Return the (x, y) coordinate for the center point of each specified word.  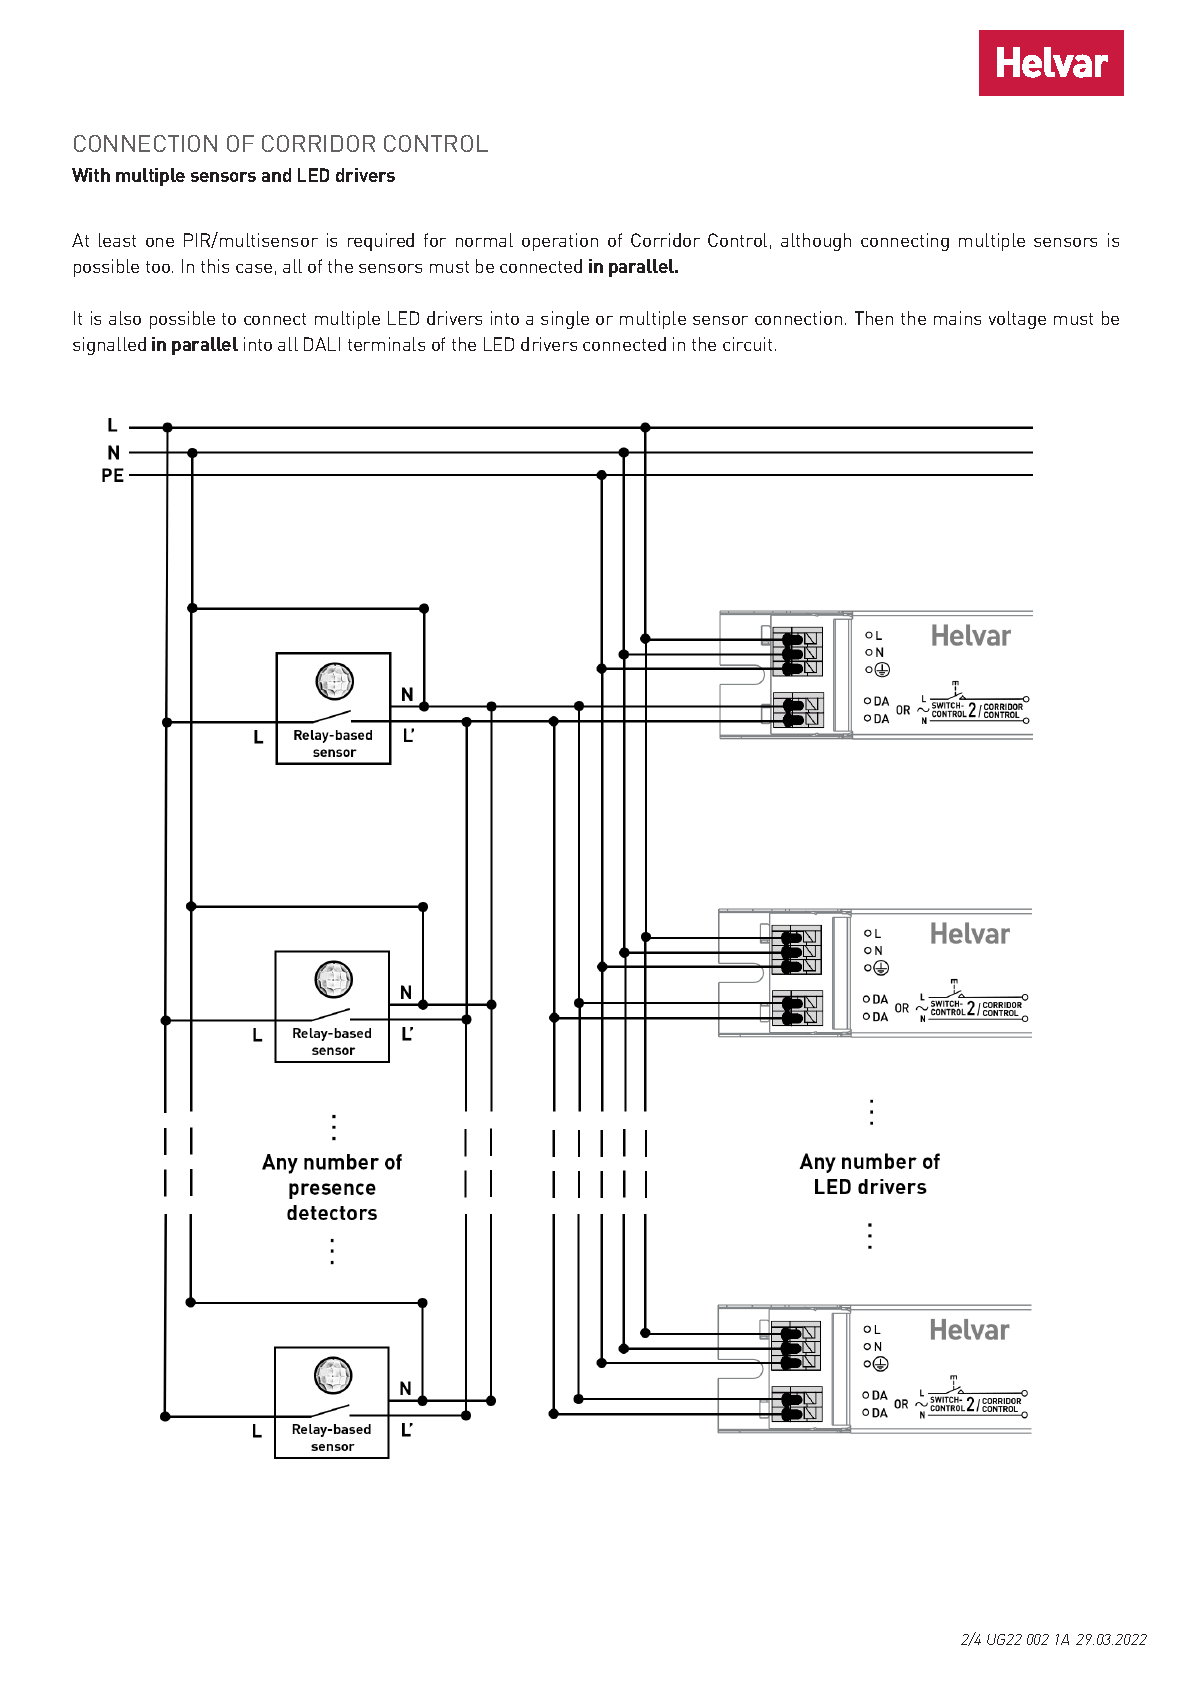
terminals (386, 344)
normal (484, 240)
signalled (109, 346)
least (117, 240)
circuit (747, 344)
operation (560, 242)
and (276, 175)
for (435, 240)
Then (874, 318)
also (125, 318)
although (816, 242)
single (565, 320)
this (215, 266)
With (91, 175)
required (381, 242)
